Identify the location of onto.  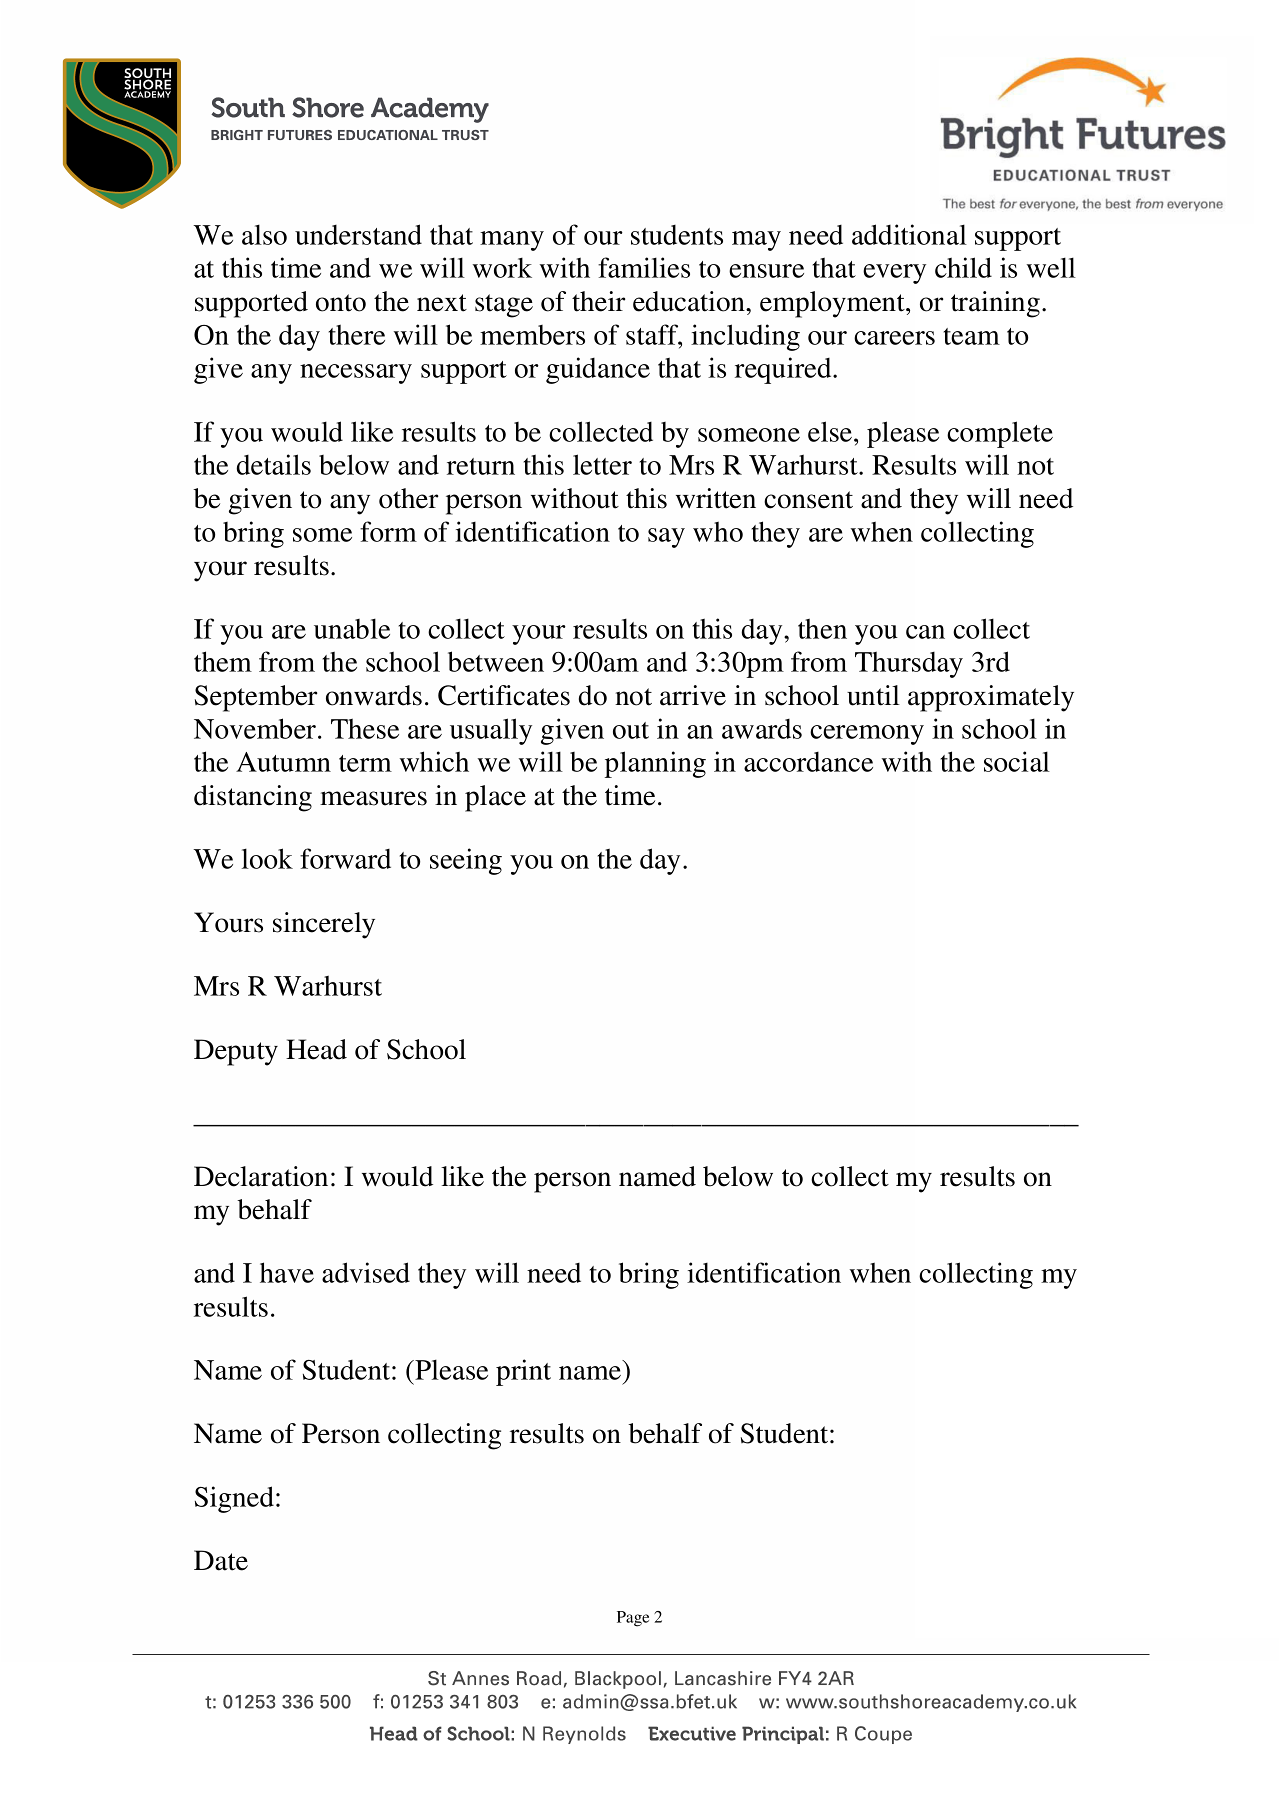
(341, 303).
